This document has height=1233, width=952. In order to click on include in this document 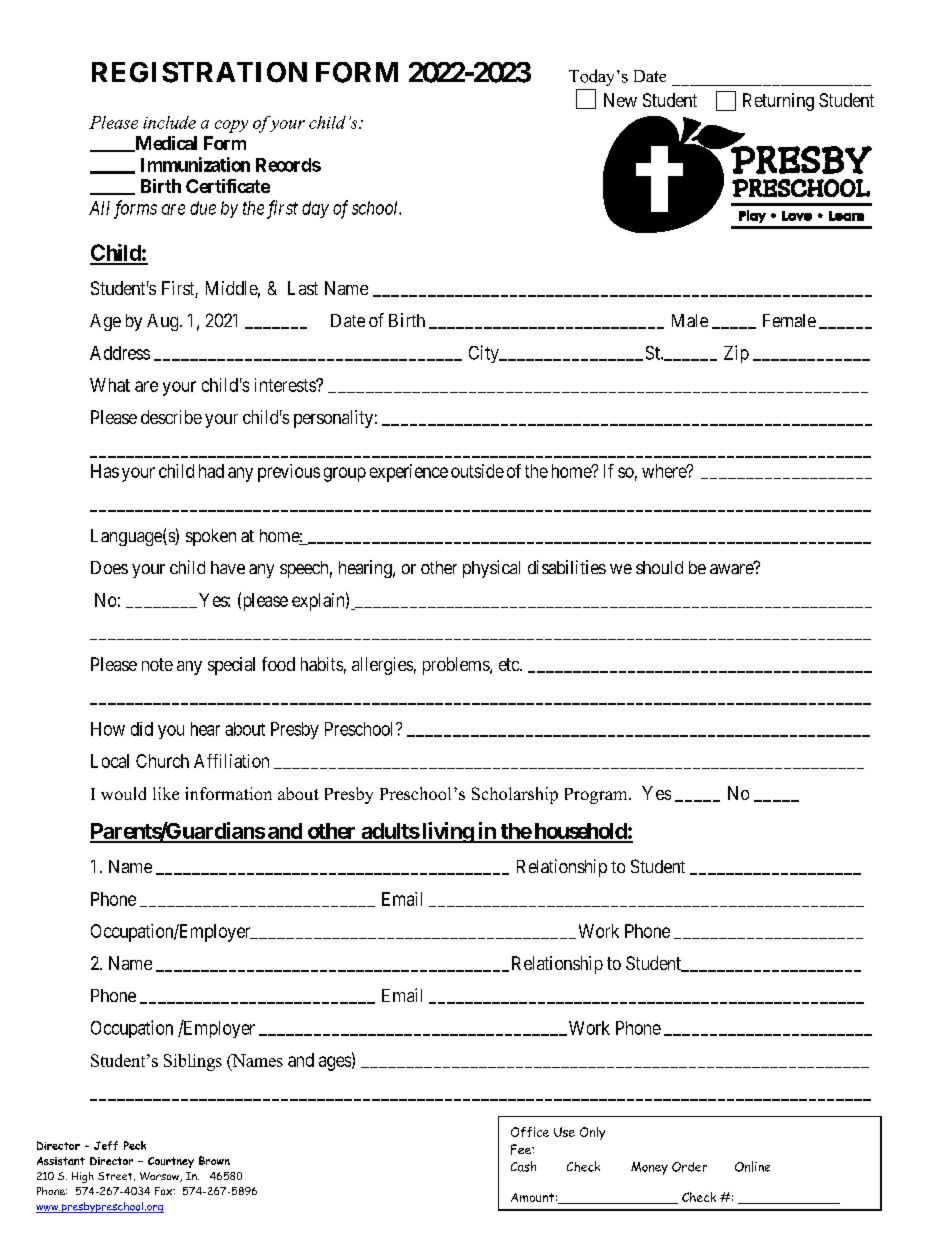, I will do `click(169, 122)`.
